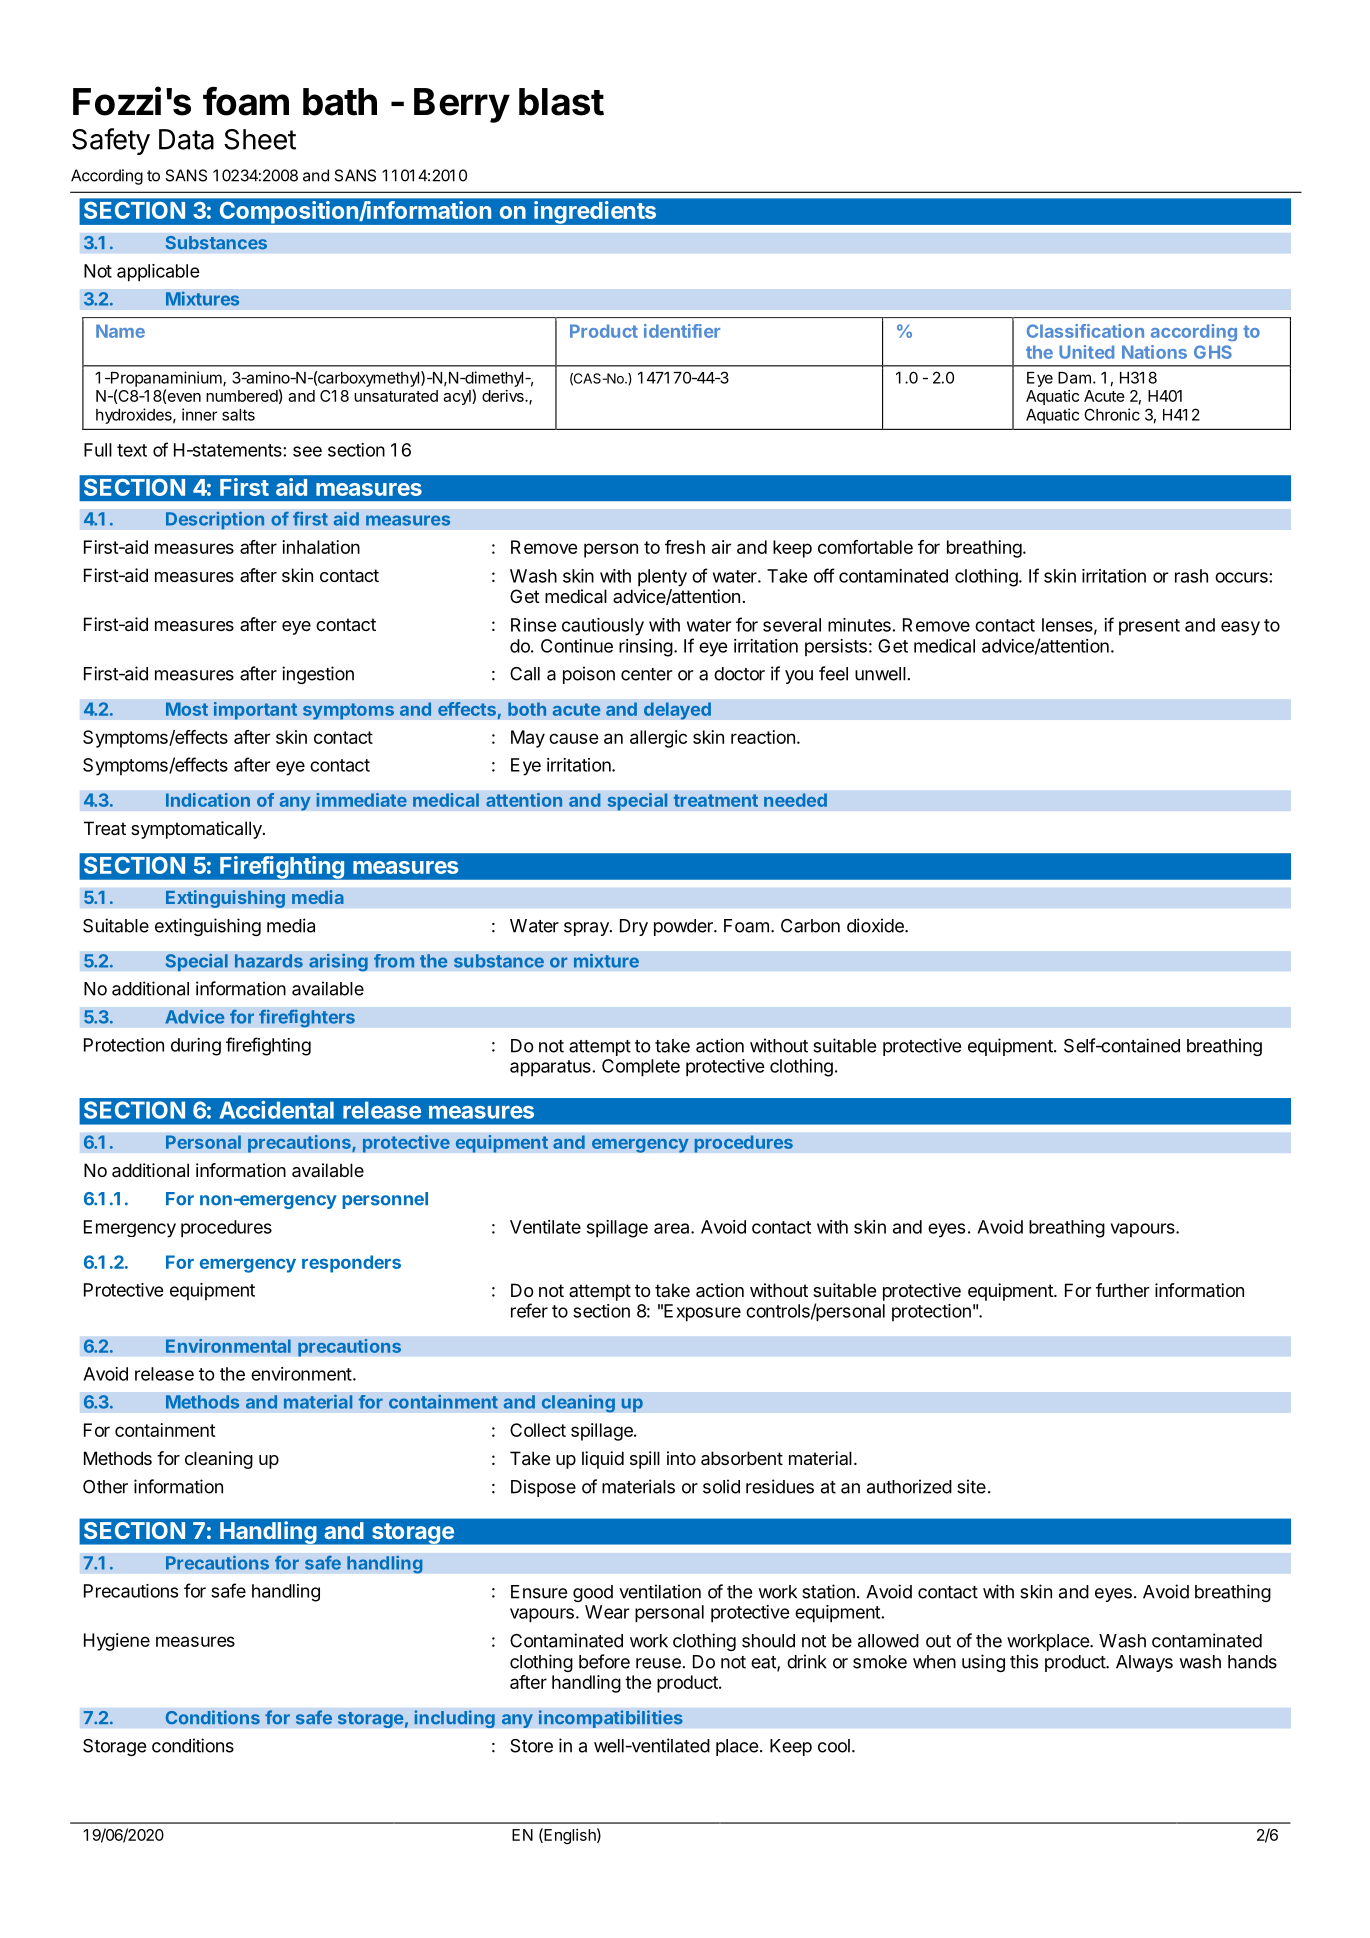  What do you see at coordinates (673, 1228) in the document?
I see `area` at bounding box center [673, 1228].
